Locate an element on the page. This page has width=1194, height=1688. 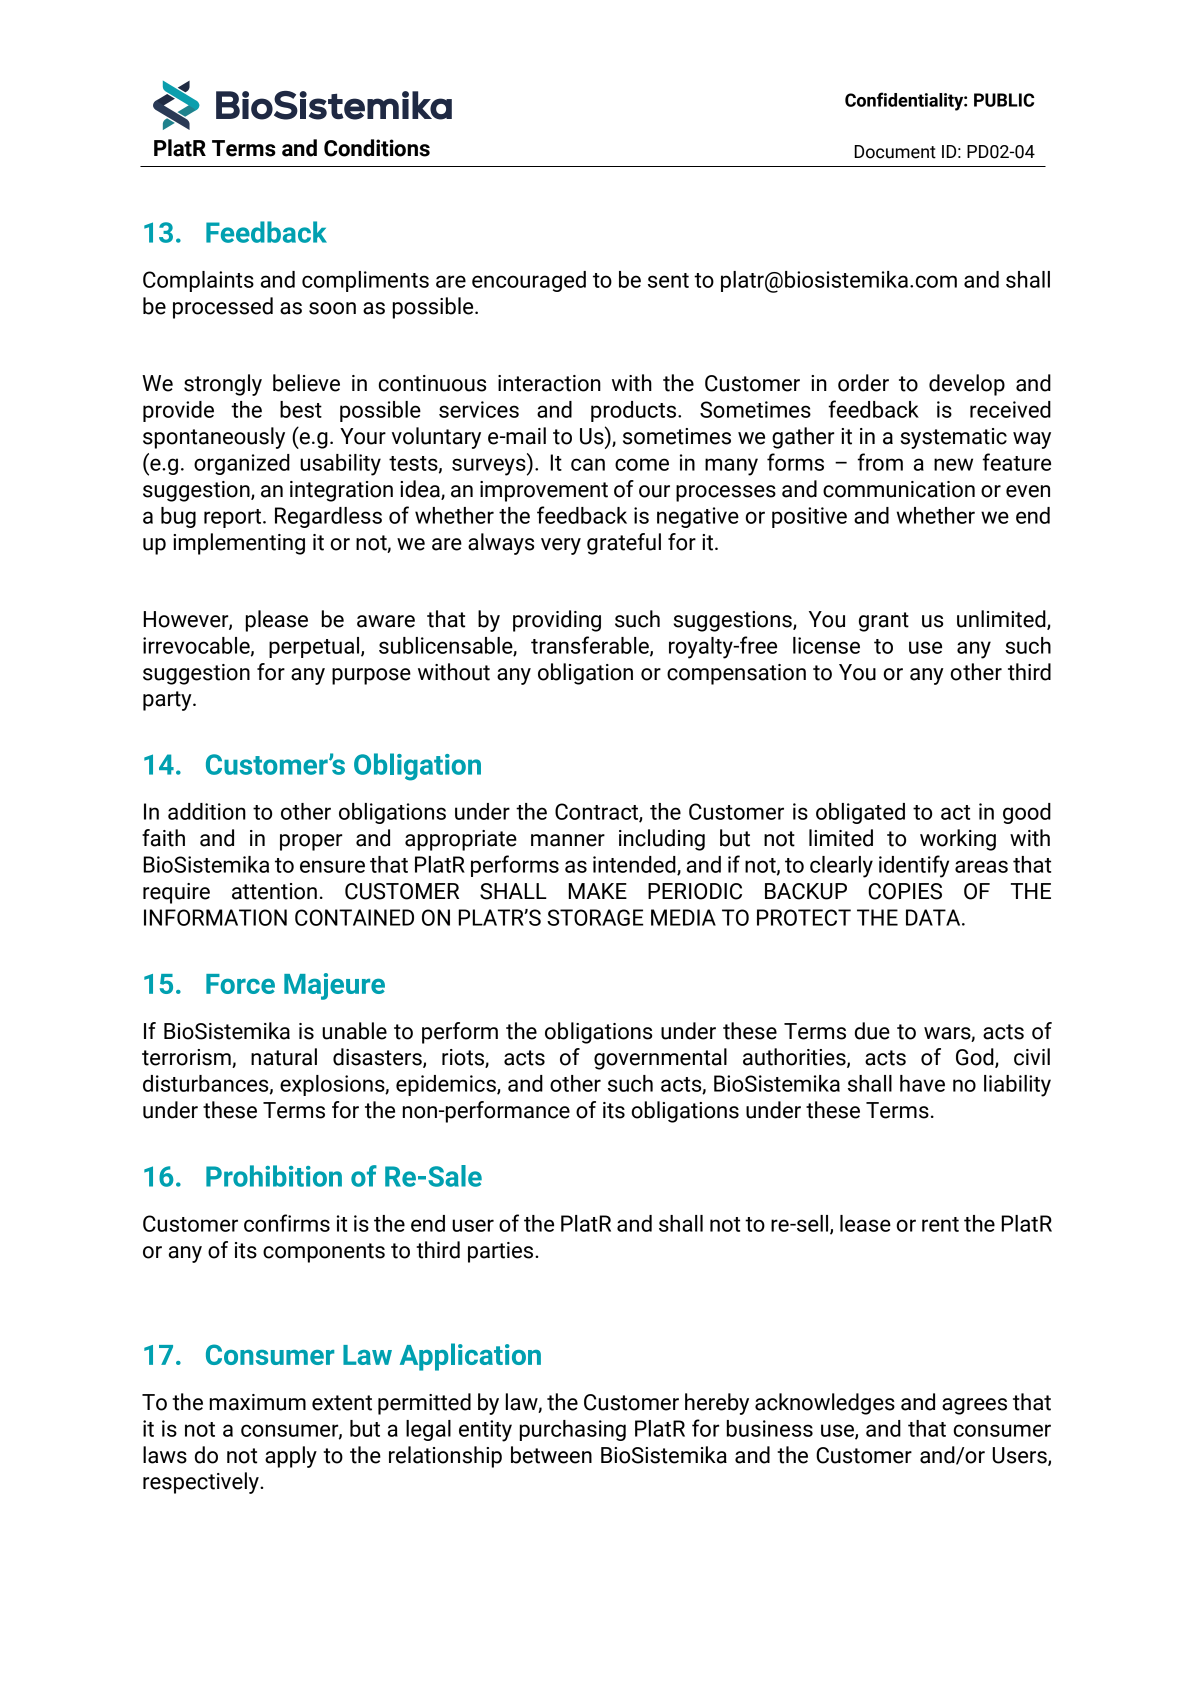
Document is located at coordinates (895, 152).
